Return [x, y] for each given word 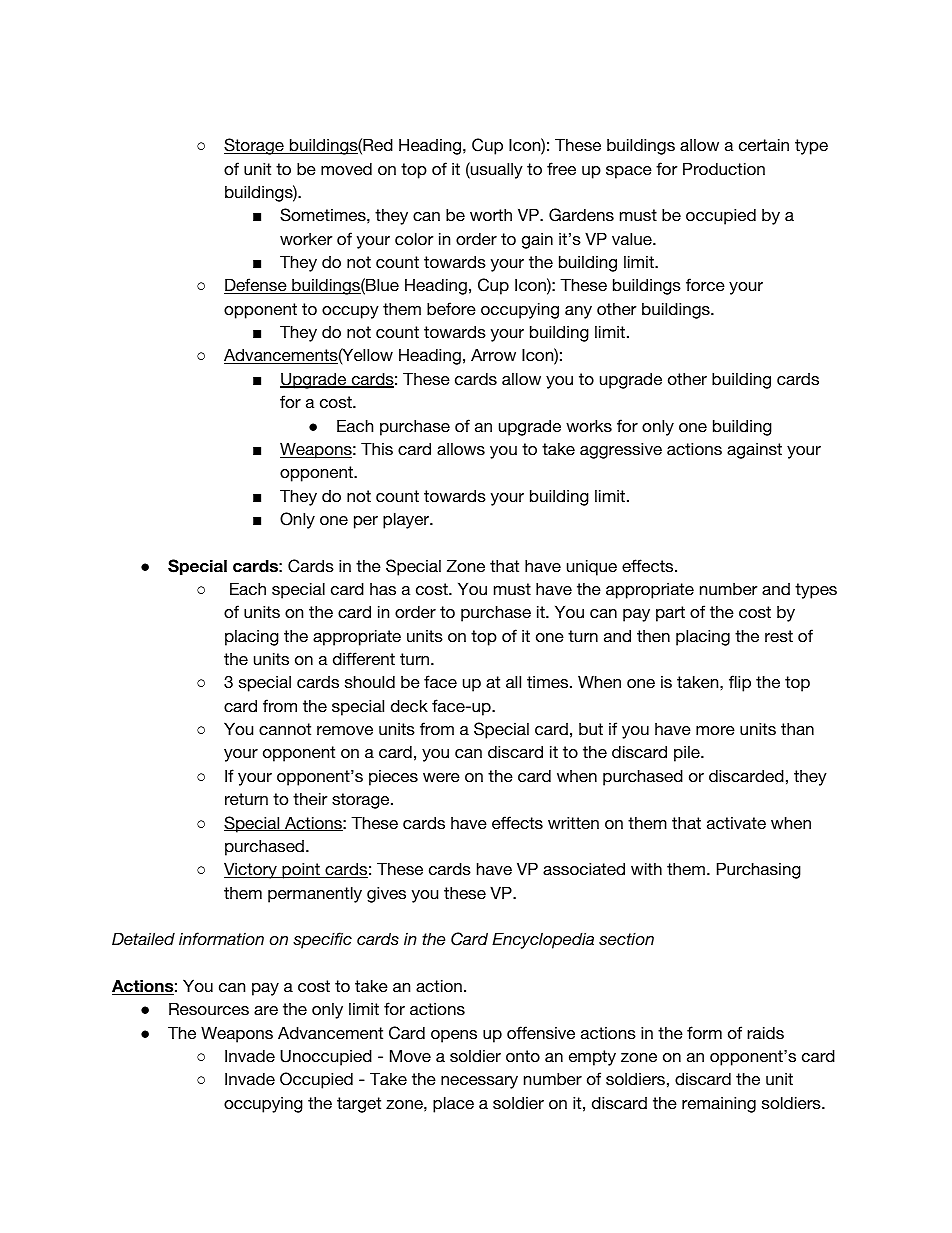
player [407, 520]
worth [491, 214]
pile [688, 753]
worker [306, 238]
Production [724, 168]
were [441, 777]
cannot [285, 729]
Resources [209, 1008]
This [377, 448]
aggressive [621, 450]
